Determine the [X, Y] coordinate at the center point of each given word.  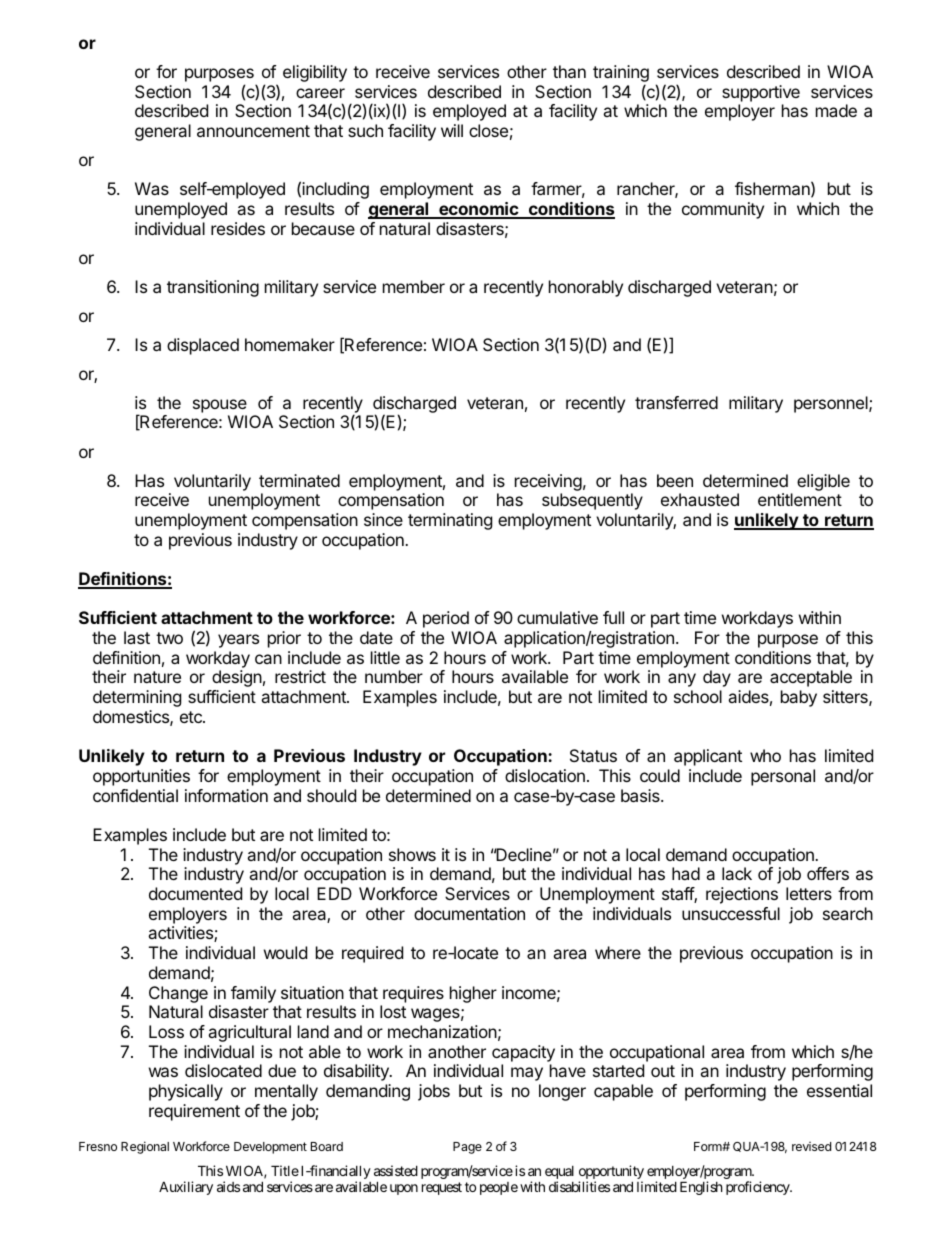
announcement [253, 131]
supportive [761, 93]
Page [467, 1148]
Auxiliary [186, 1188]
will [452, 130]
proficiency [759, 1188]
